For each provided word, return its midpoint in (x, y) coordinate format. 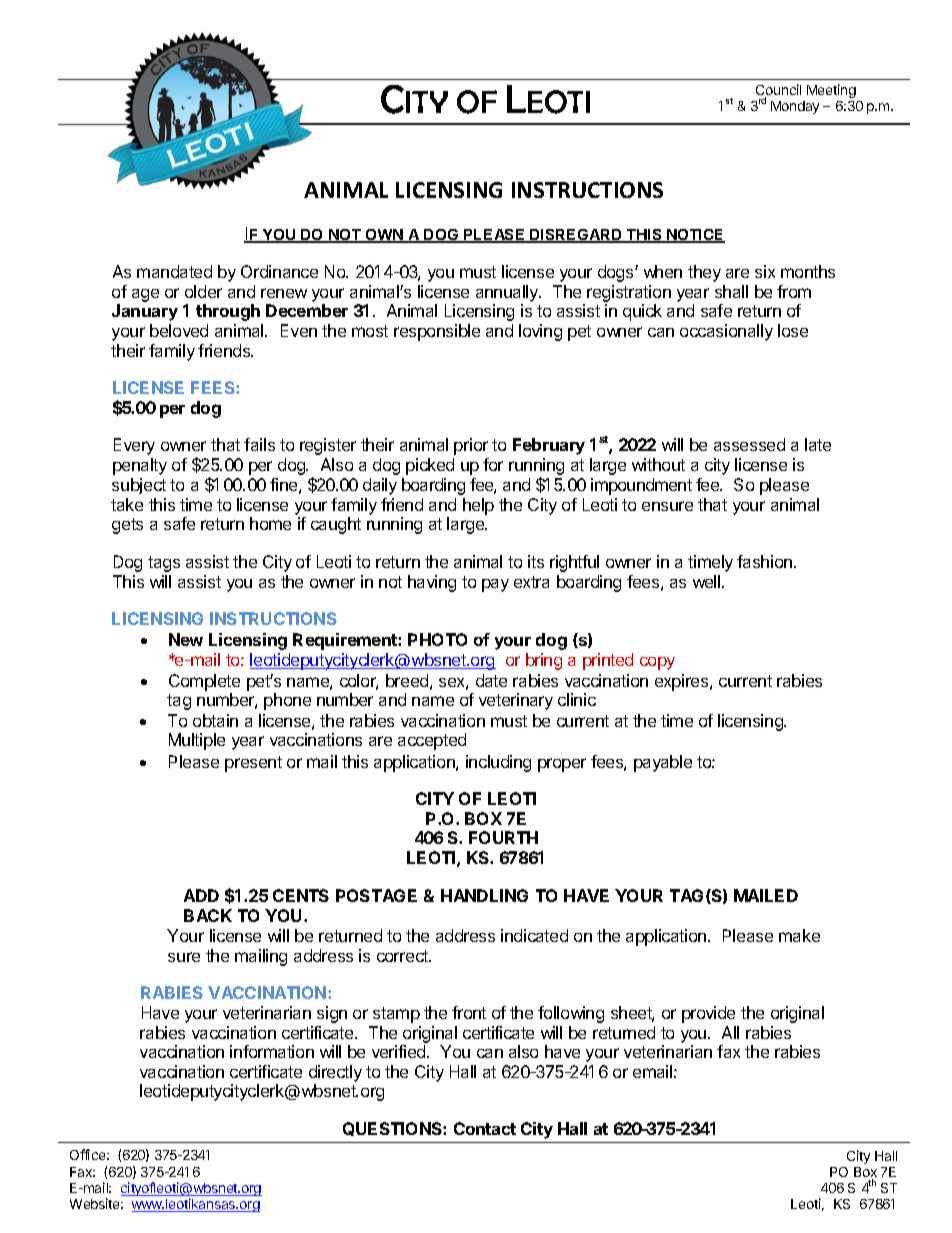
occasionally (726, 332)
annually (508, 293)
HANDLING (484, 895)
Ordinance (279, 271)
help (478, 506)
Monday (795, 107)
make (799, 935)
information (272, 1051)
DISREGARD (576, 236)
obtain (215, 720)
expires (683, 682)
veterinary (516, 701)
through (228, 312)
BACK (208, 915)
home (270, 523)
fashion (766, 561)
